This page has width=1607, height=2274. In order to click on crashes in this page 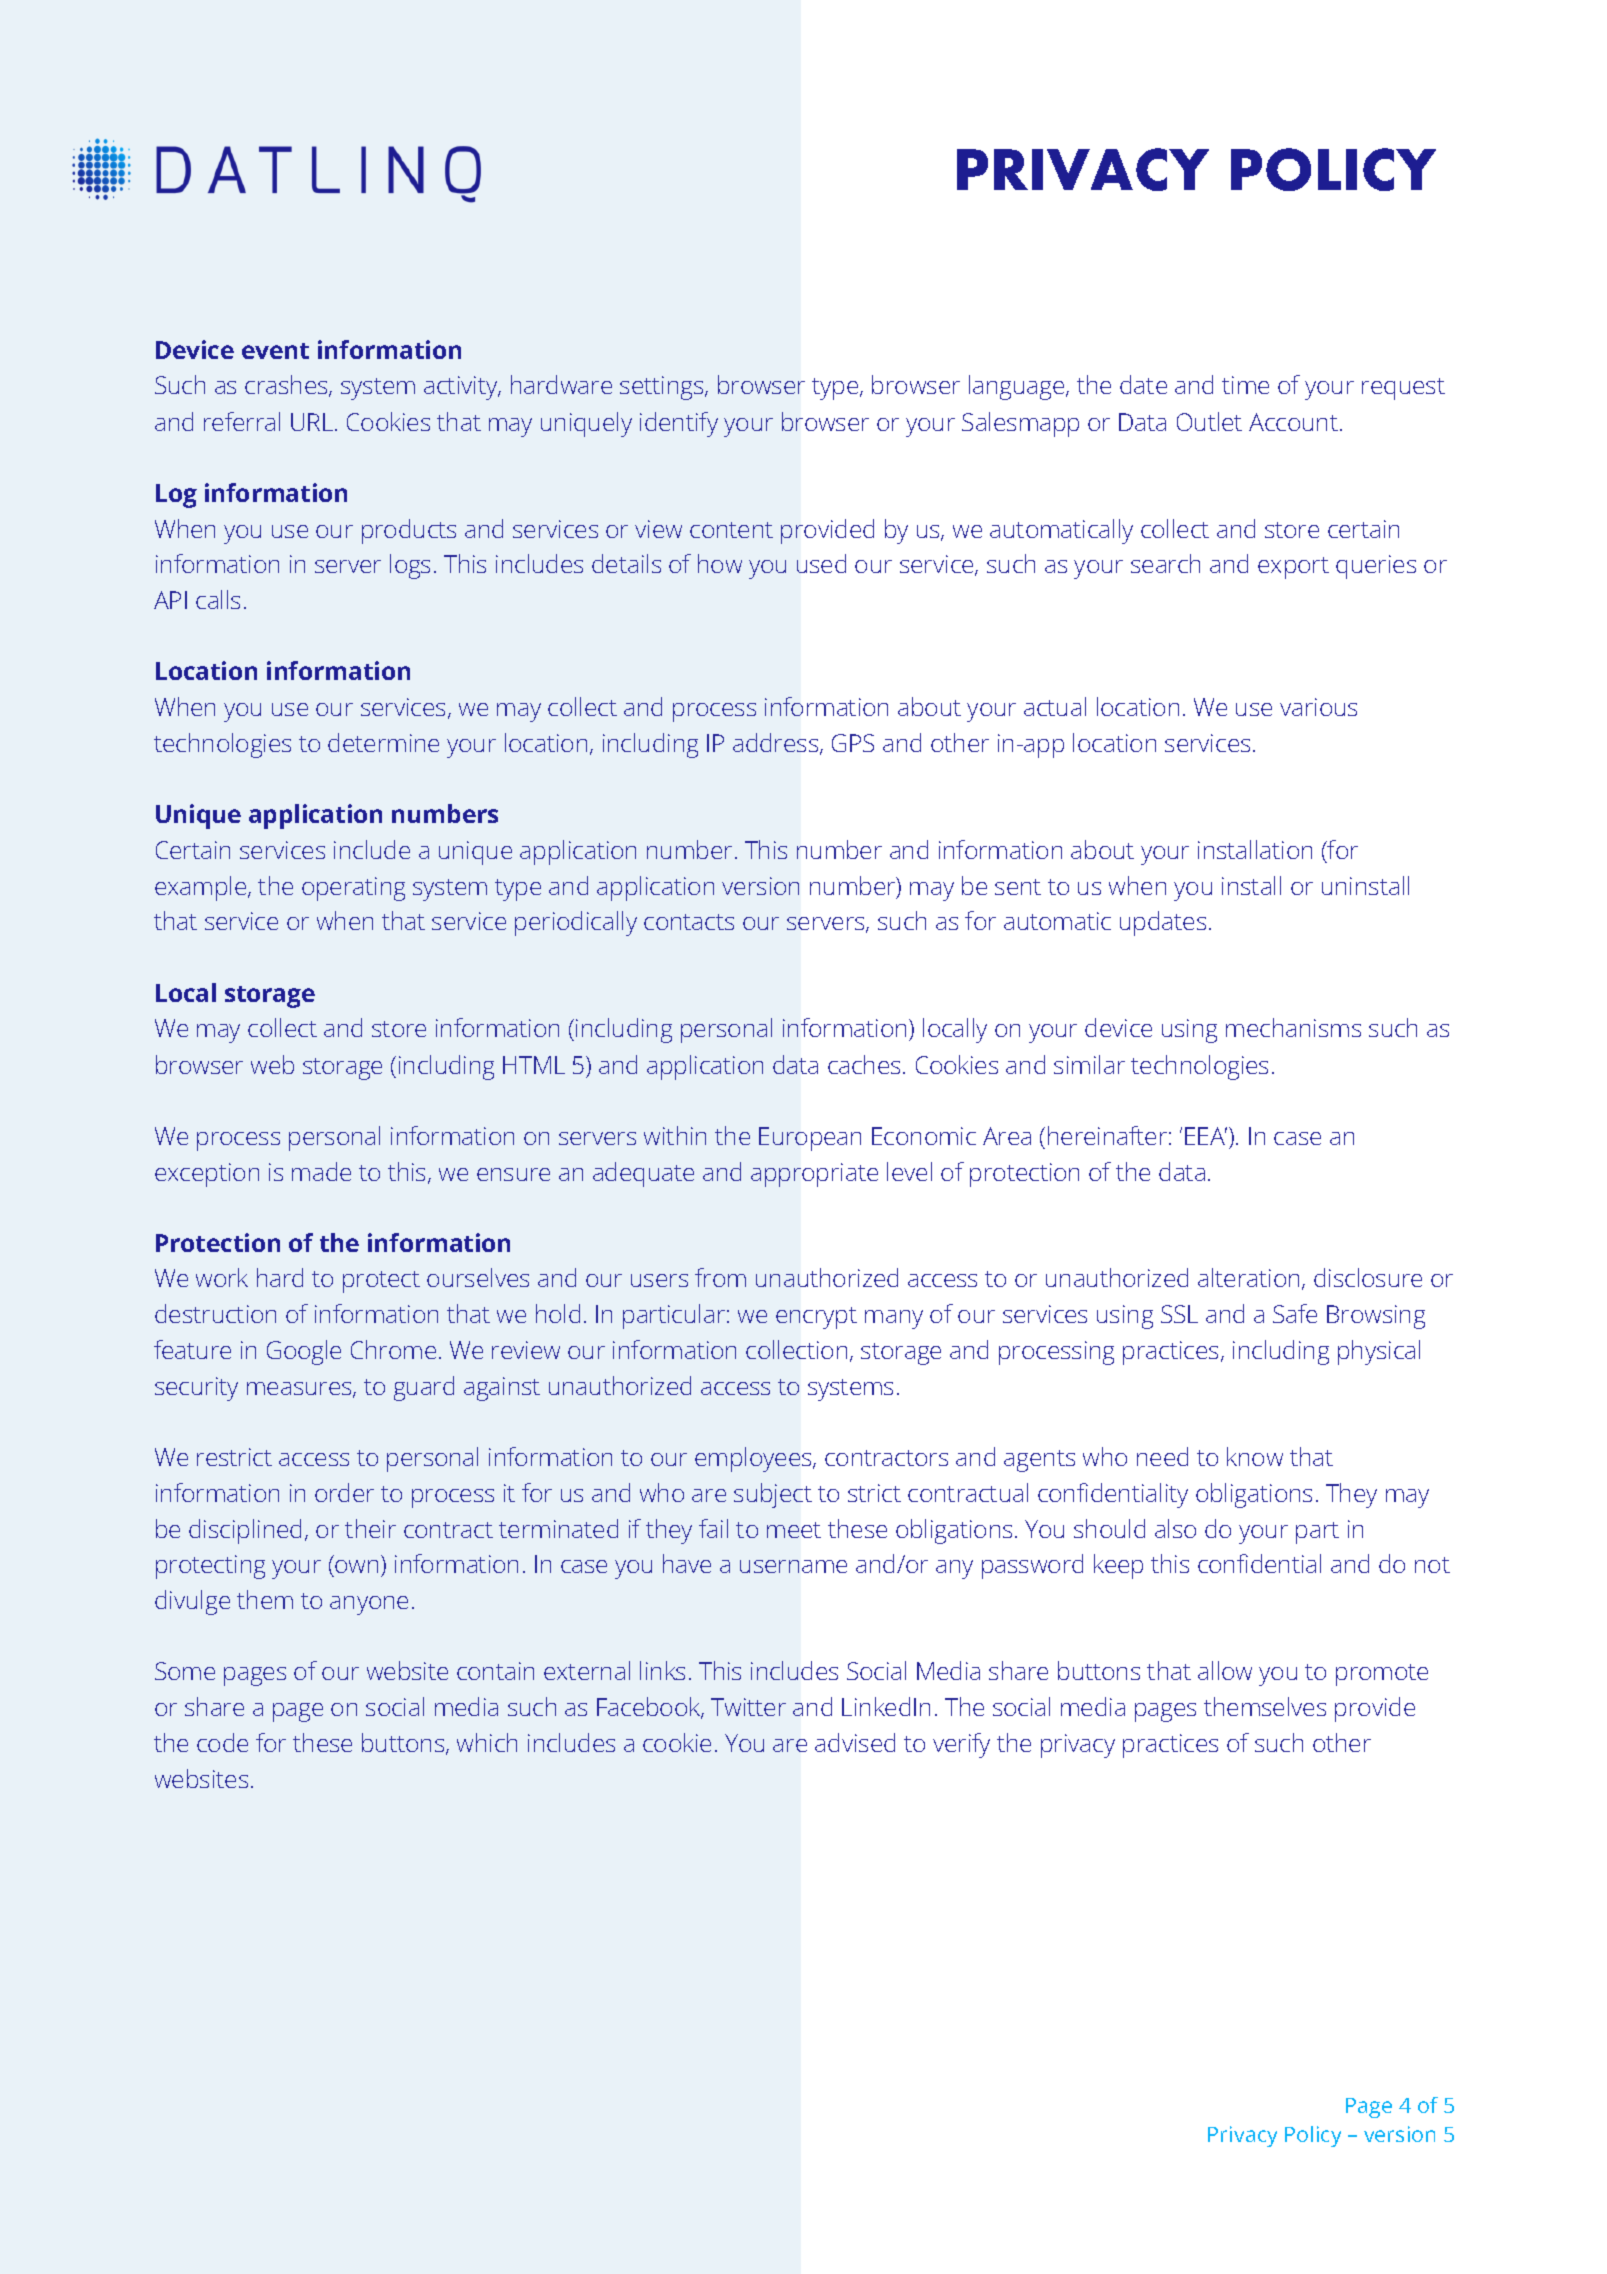, I will do `click(287, 386)`.
